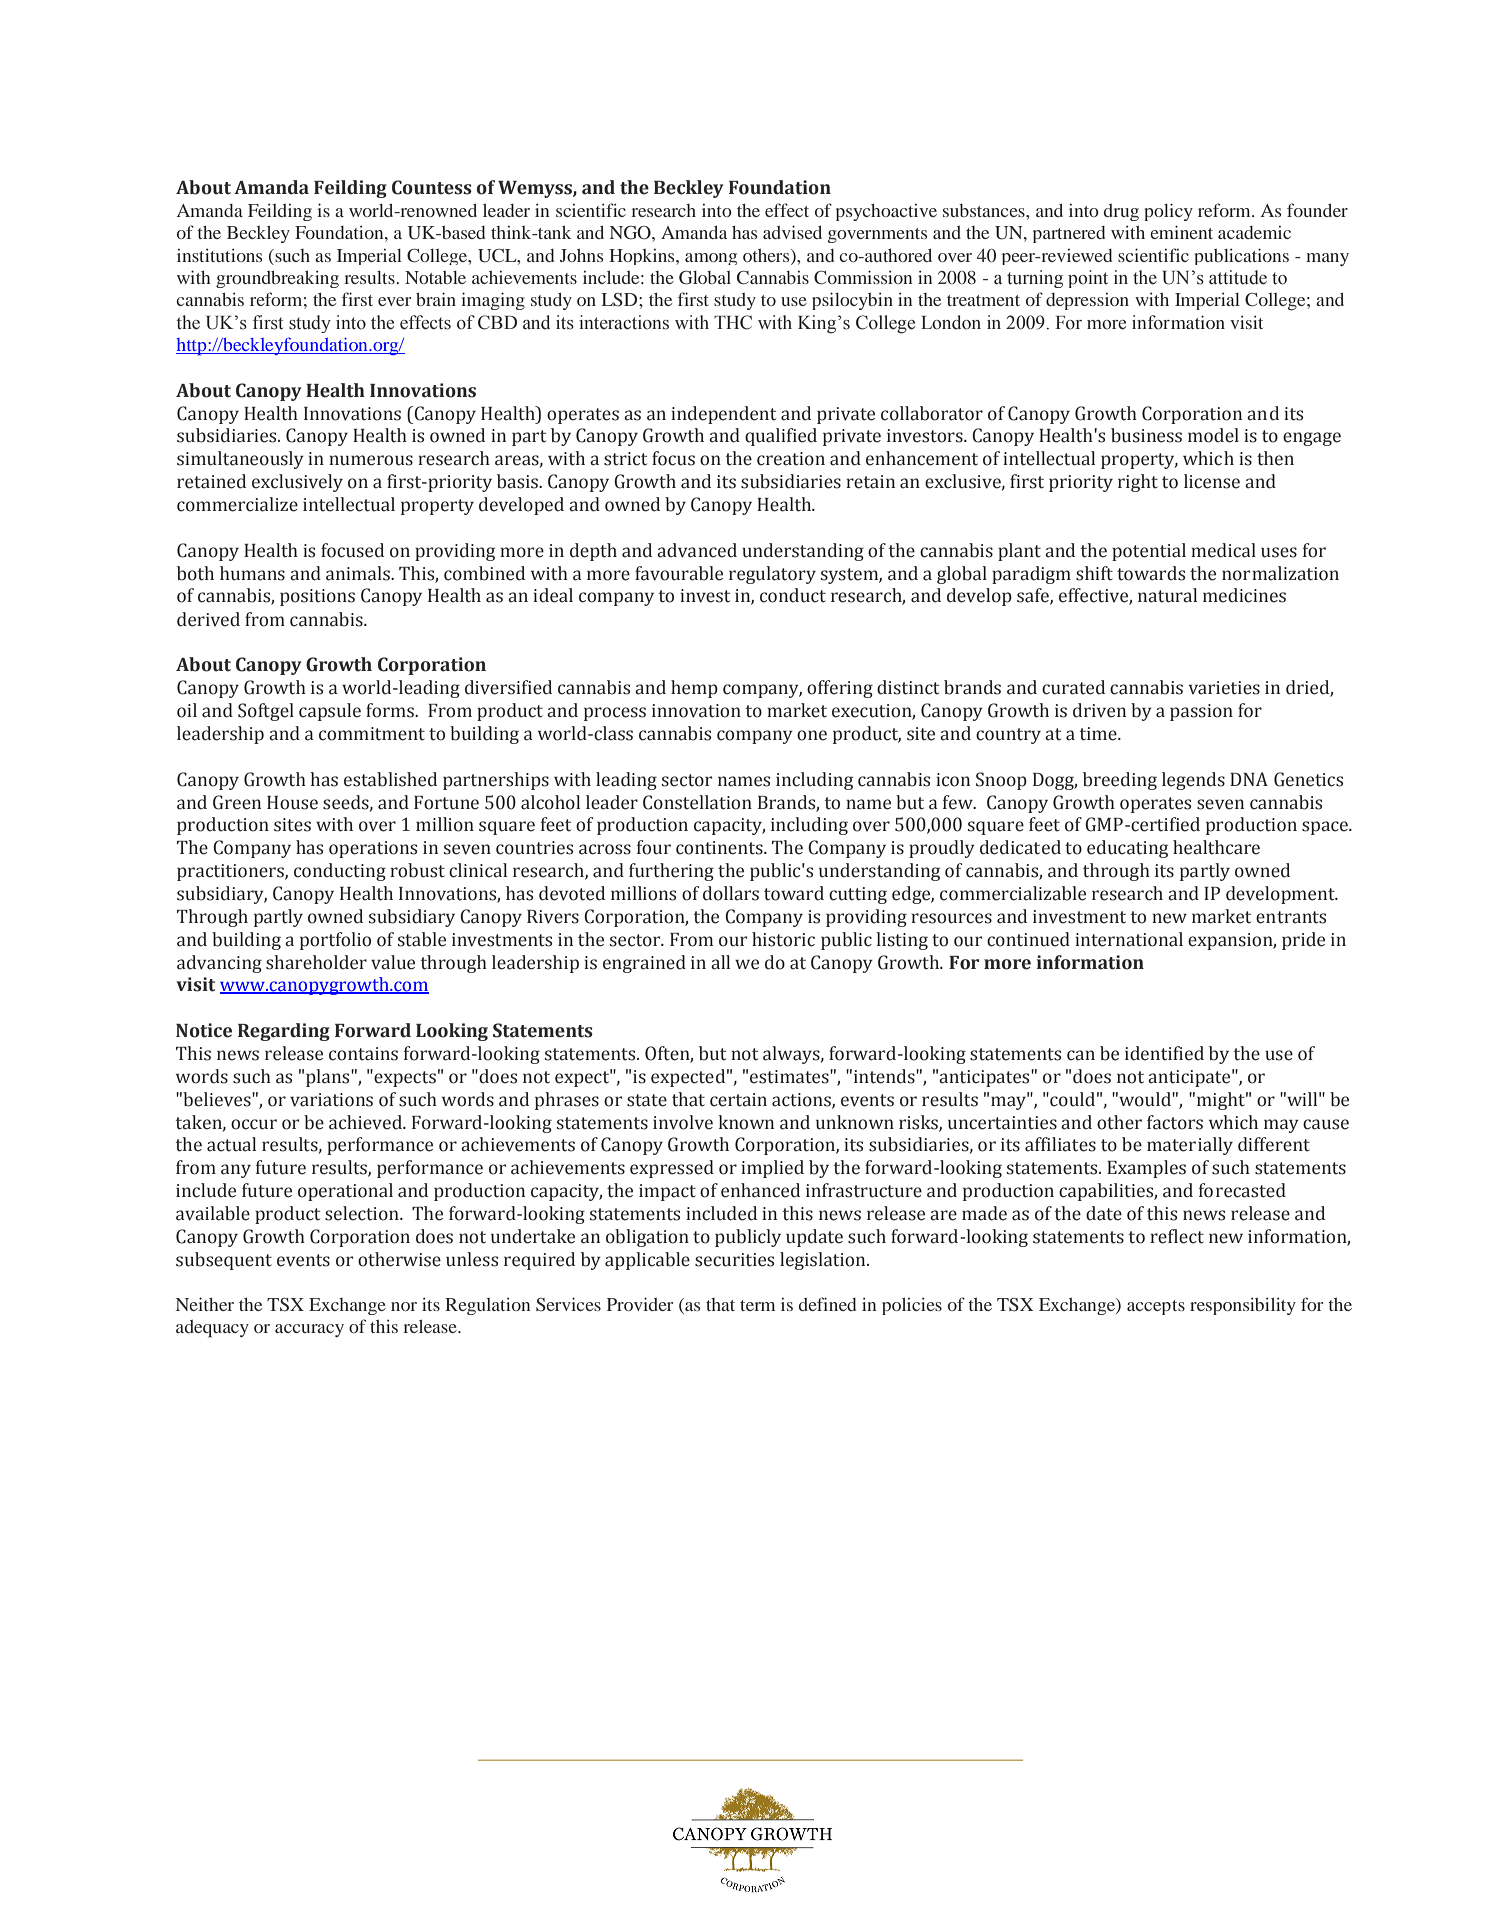  I want to click on accuracy, so click(309, 1330).
